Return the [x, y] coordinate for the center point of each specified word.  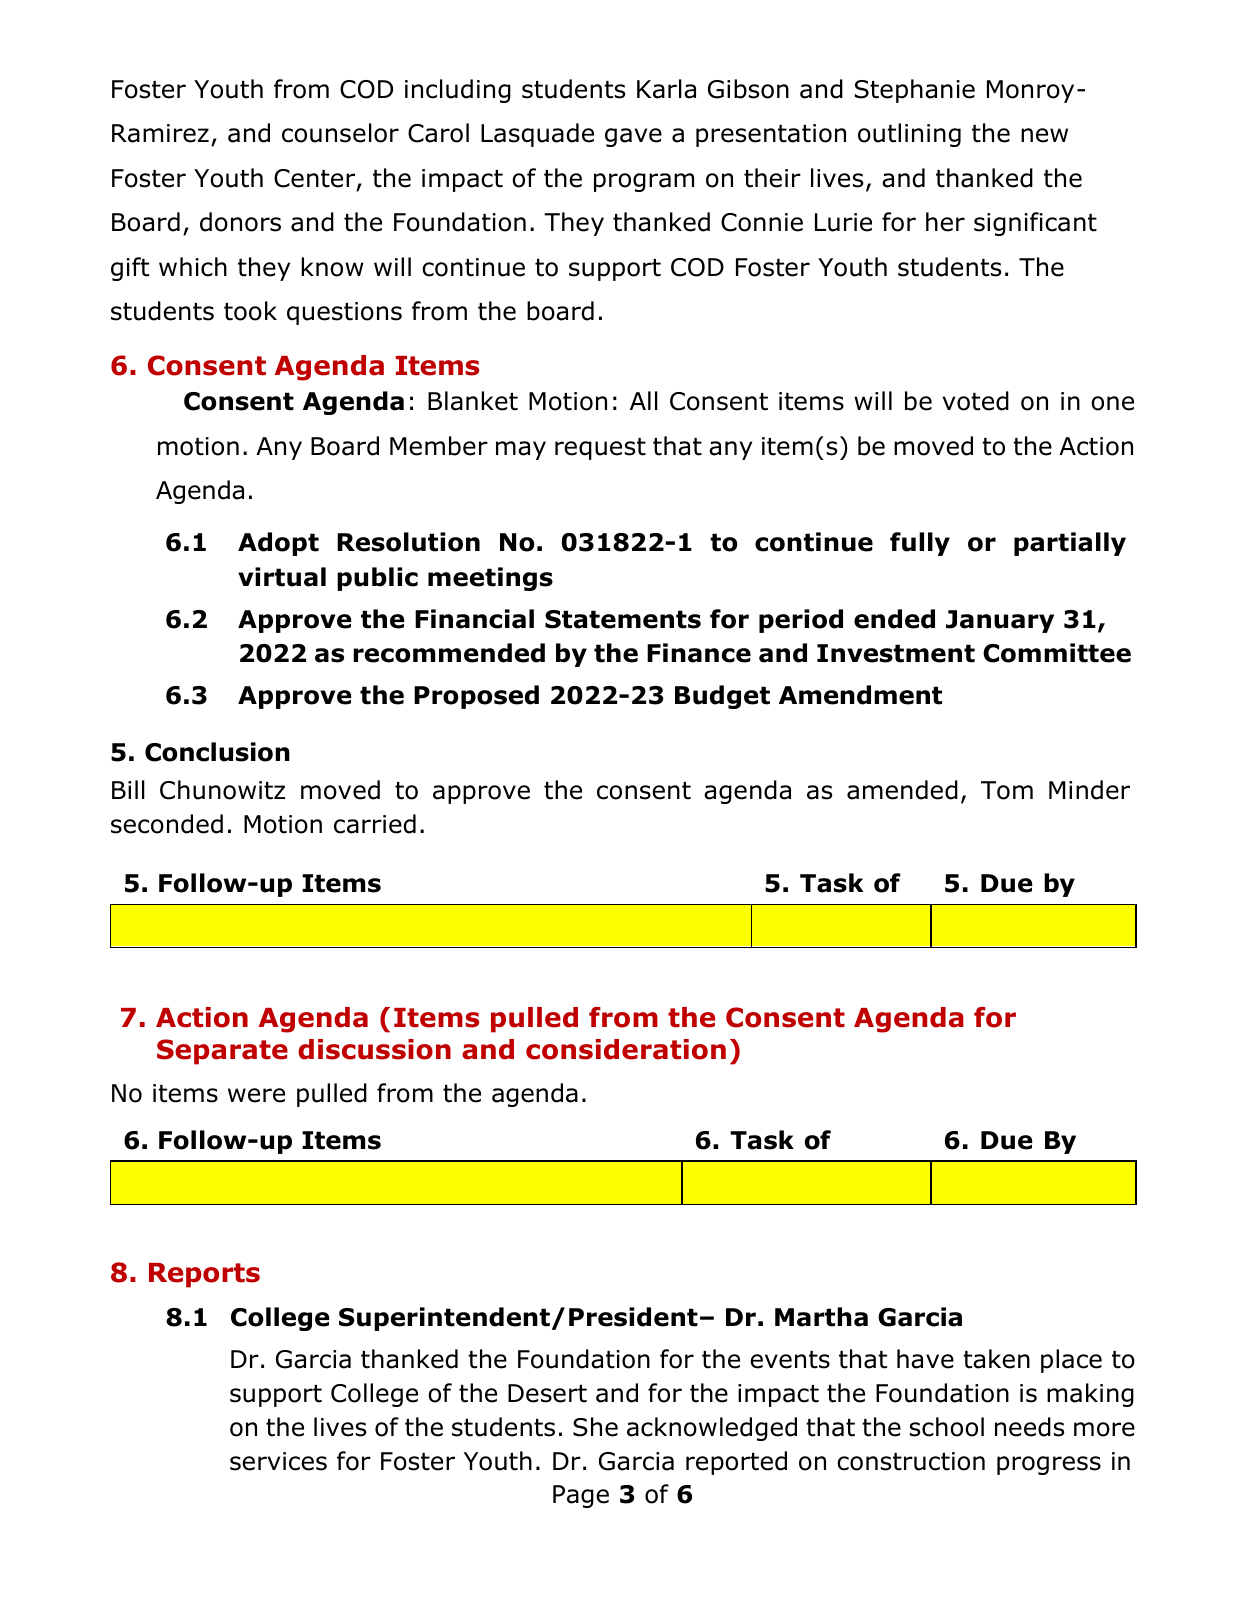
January [1000, 621]
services [278, 1461]
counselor [340, 133]
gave [633, 137]
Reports [204, 1275]
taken [996, 1359]
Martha [821, 1317]
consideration [626, 1049]
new [1044, 135]
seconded [167, 824]
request [600, 449]
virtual [282, 577]
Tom [1007, 790]
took [250, 311]
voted [976, 401]
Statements [623, 619]
